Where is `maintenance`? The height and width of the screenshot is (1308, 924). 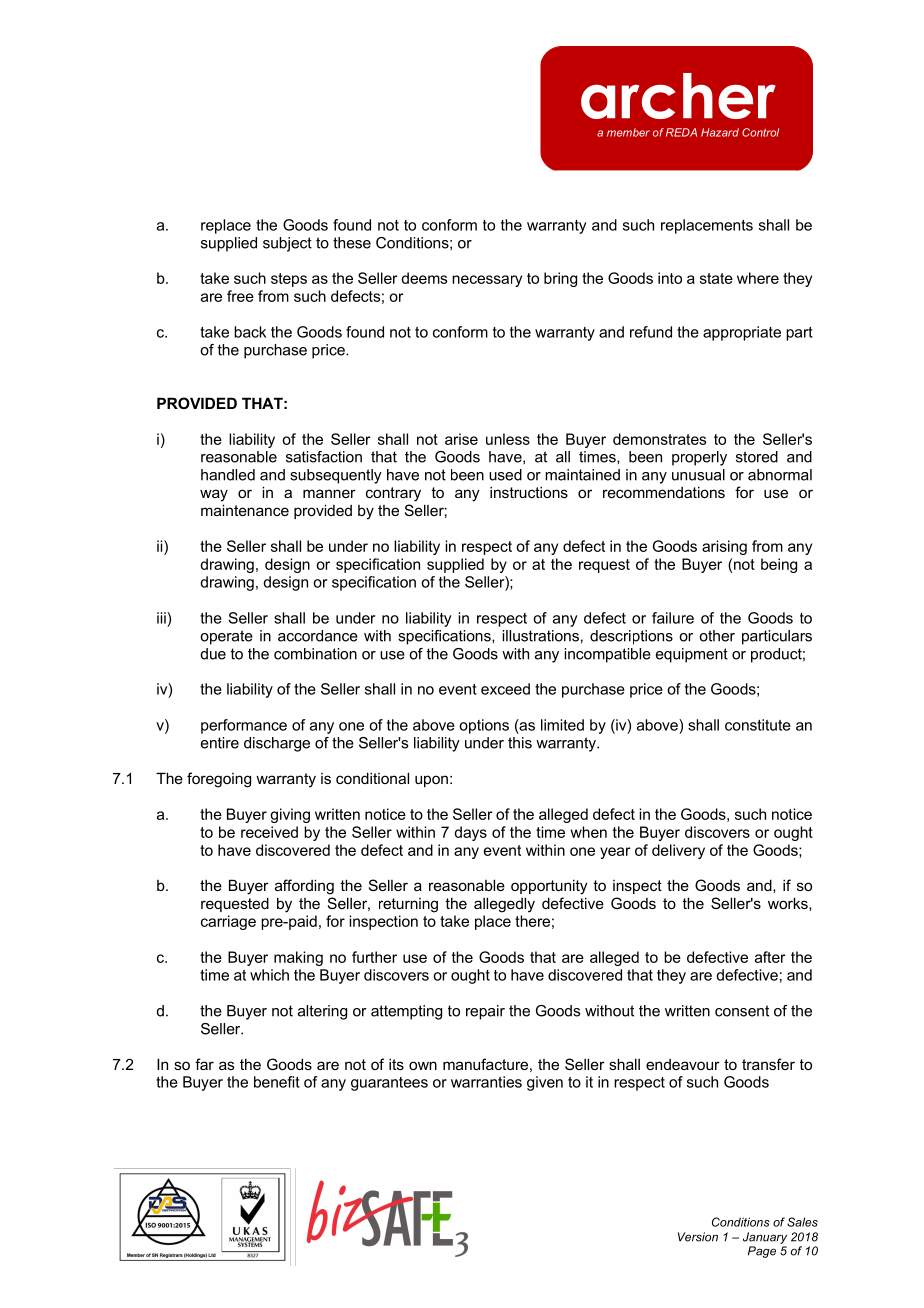
maintenance is located at coordinates (245, 510).
